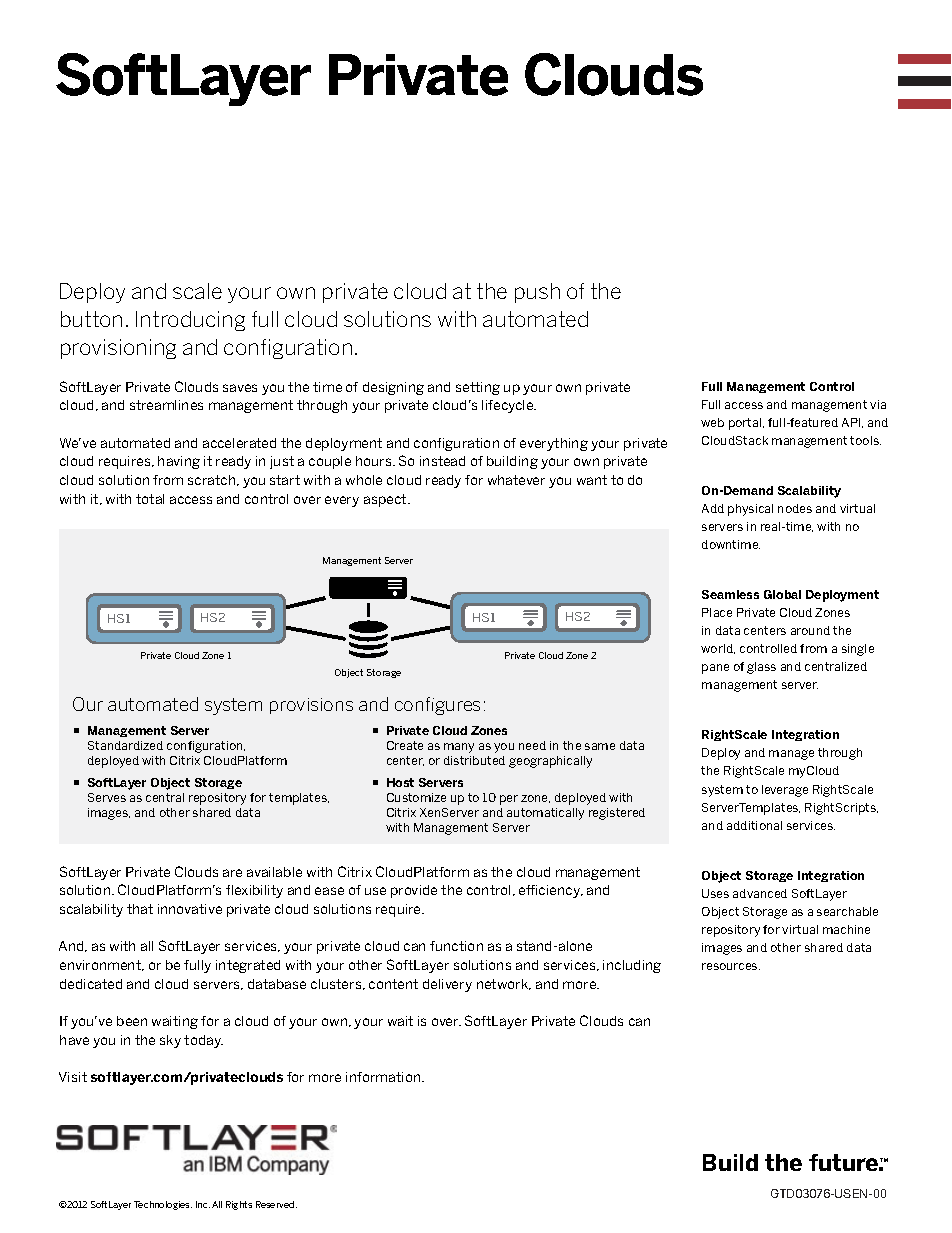  What do you see at coordinates (190, 321) in the screenshot?
I see `Introducing` at bounding box center [190, 321].
